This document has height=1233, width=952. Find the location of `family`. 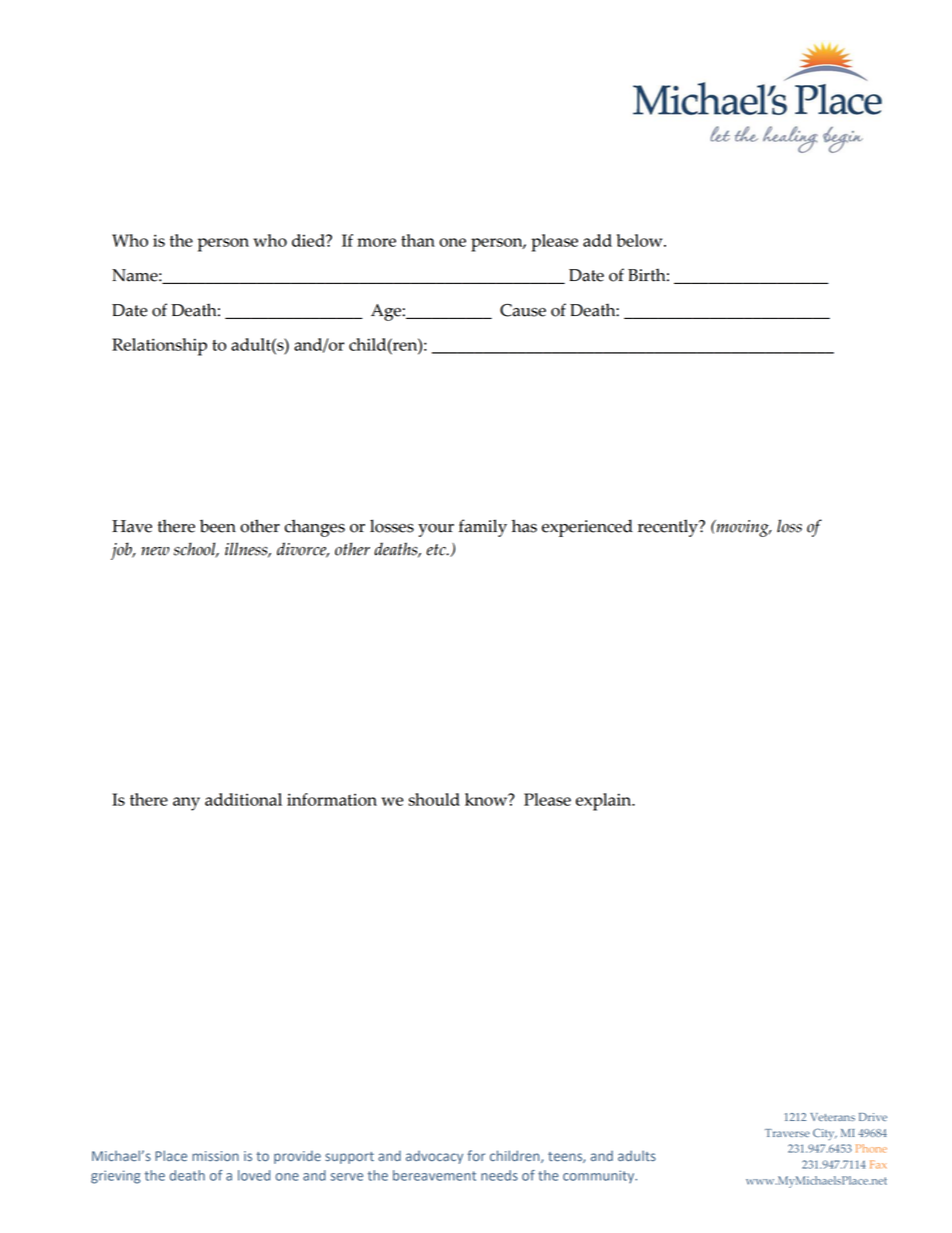

family is located at coordinates (483, 528).
